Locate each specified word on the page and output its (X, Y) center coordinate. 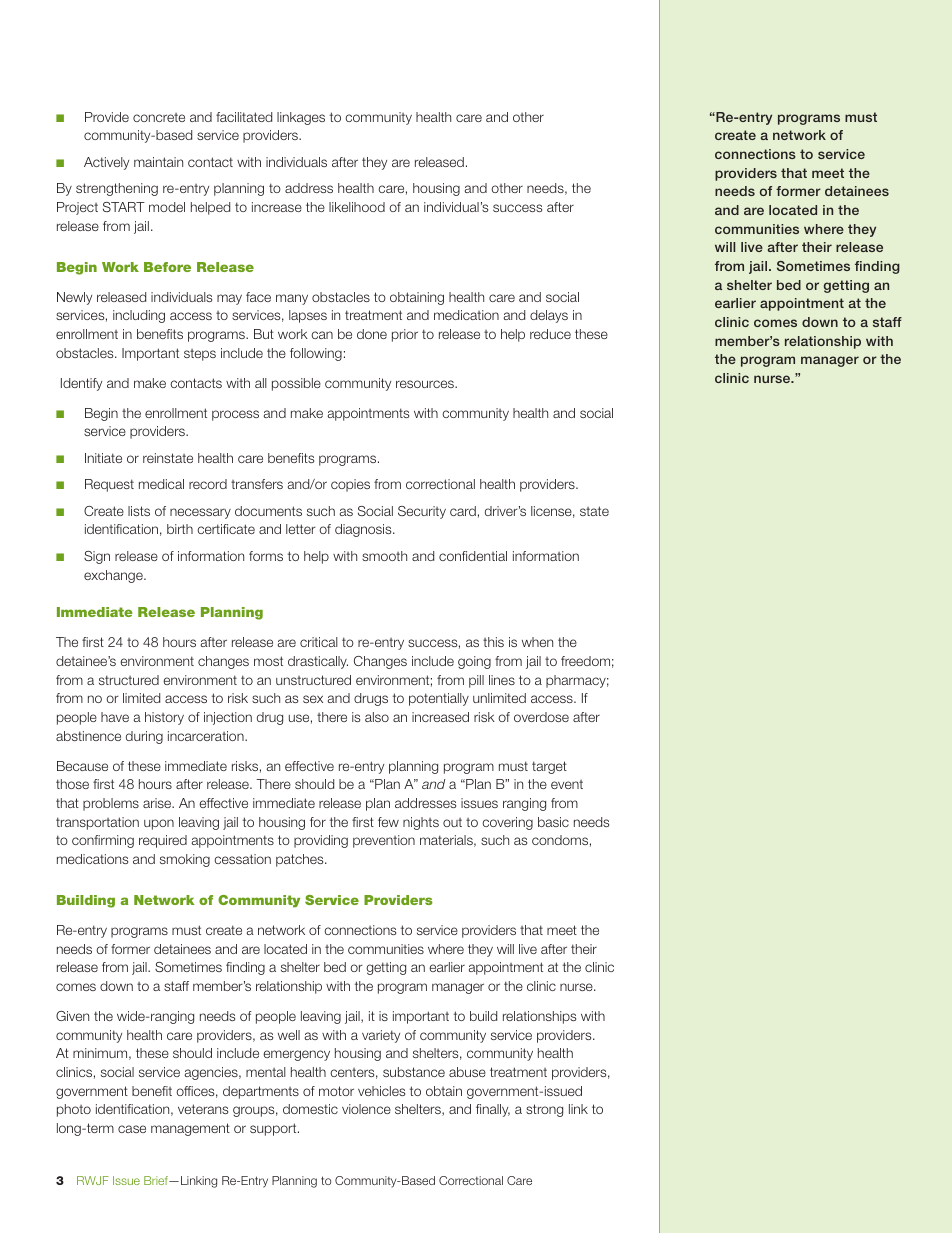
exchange (114, 576)
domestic (310, 1109)
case (132, 1129)
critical (319, 642)
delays (549, 316)
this (493, 642)
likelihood (357, 207)
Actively (106, 163)
